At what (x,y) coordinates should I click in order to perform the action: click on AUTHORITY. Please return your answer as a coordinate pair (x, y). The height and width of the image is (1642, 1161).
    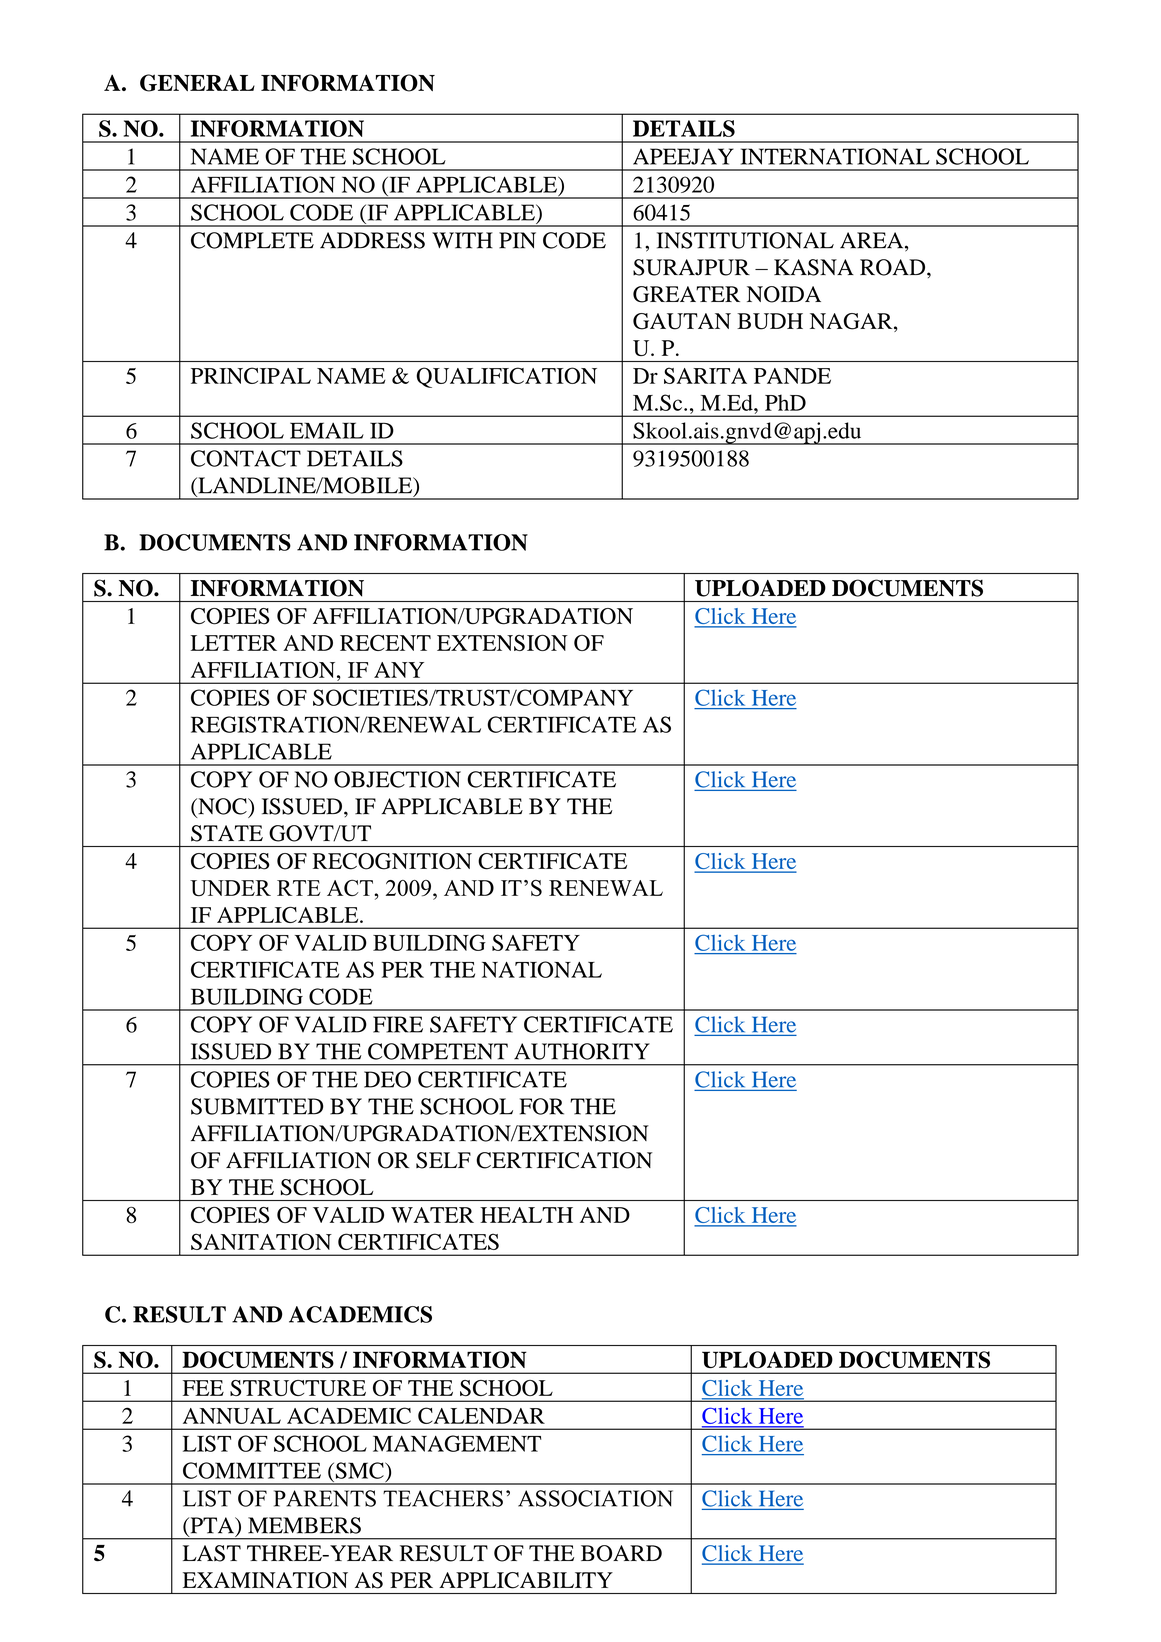
    Looking at the image, I should click on (582, 1051).
